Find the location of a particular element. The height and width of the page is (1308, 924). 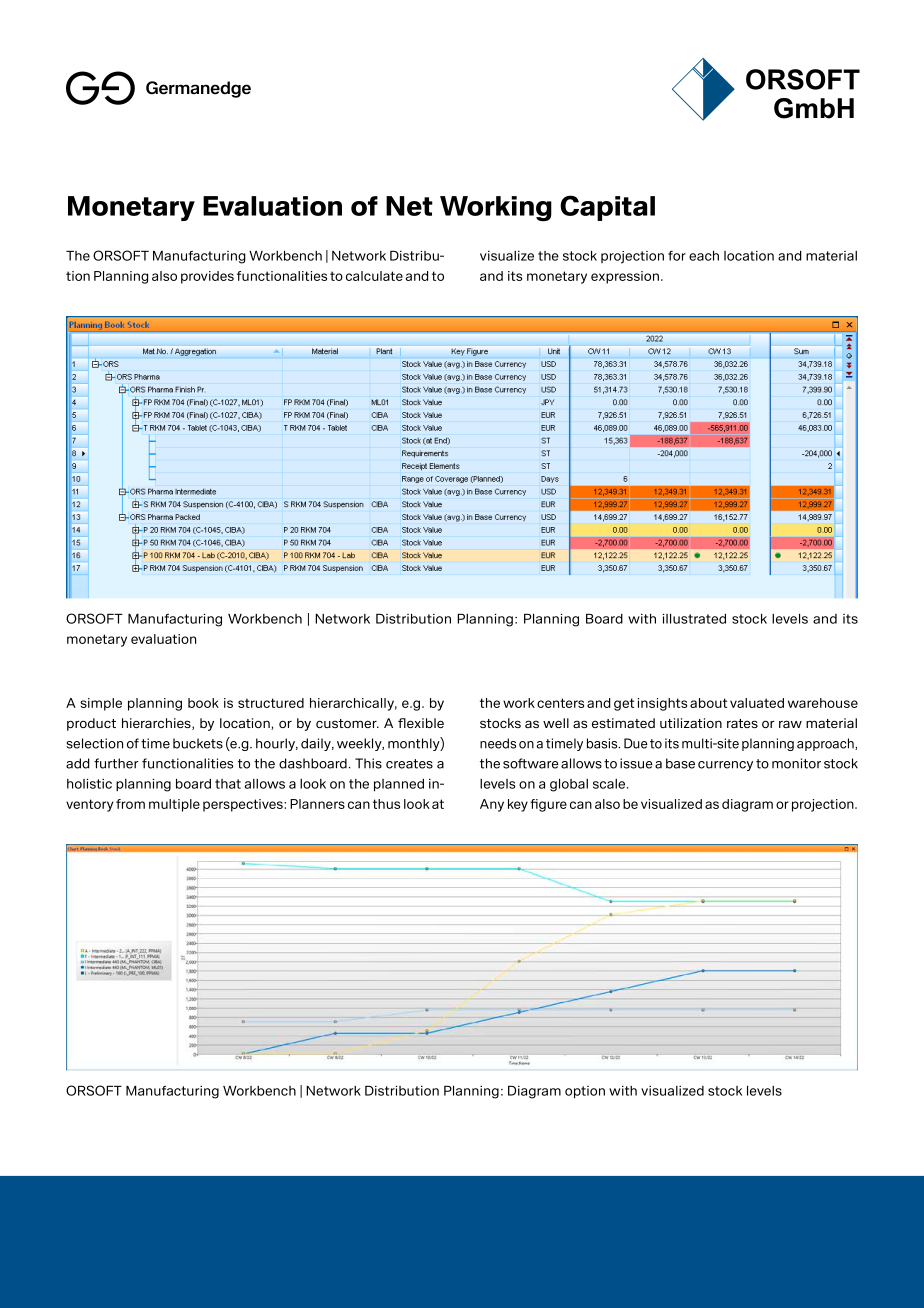

simple is located at coordinates (101, 704).
